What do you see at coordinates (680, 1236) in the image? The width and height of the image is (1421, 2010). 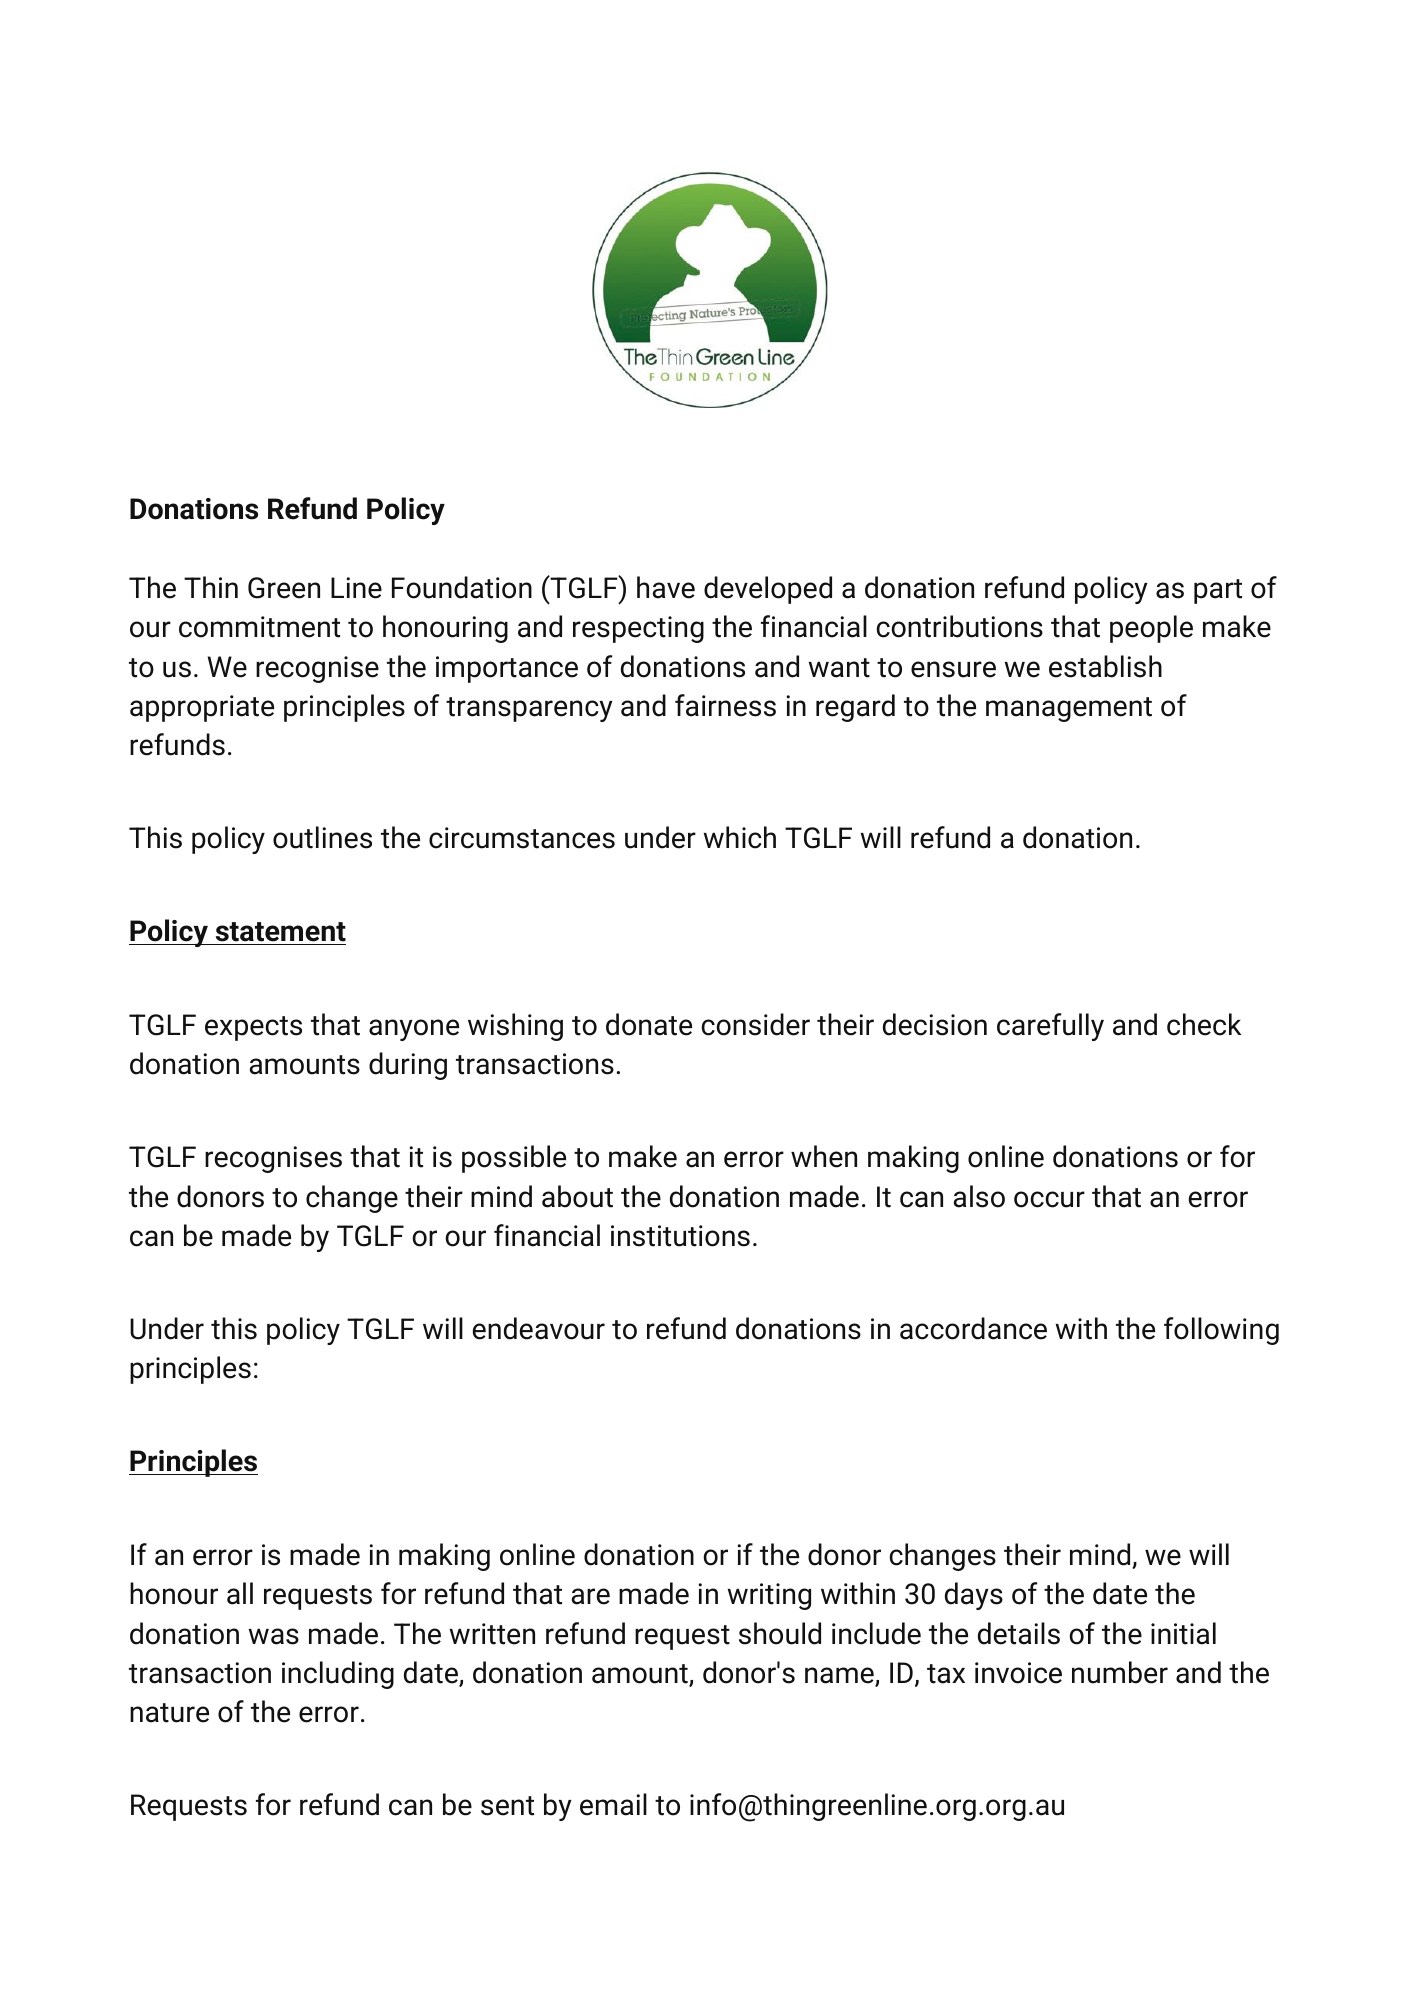 I see `institutions` at bounding box center [680, 1236].
